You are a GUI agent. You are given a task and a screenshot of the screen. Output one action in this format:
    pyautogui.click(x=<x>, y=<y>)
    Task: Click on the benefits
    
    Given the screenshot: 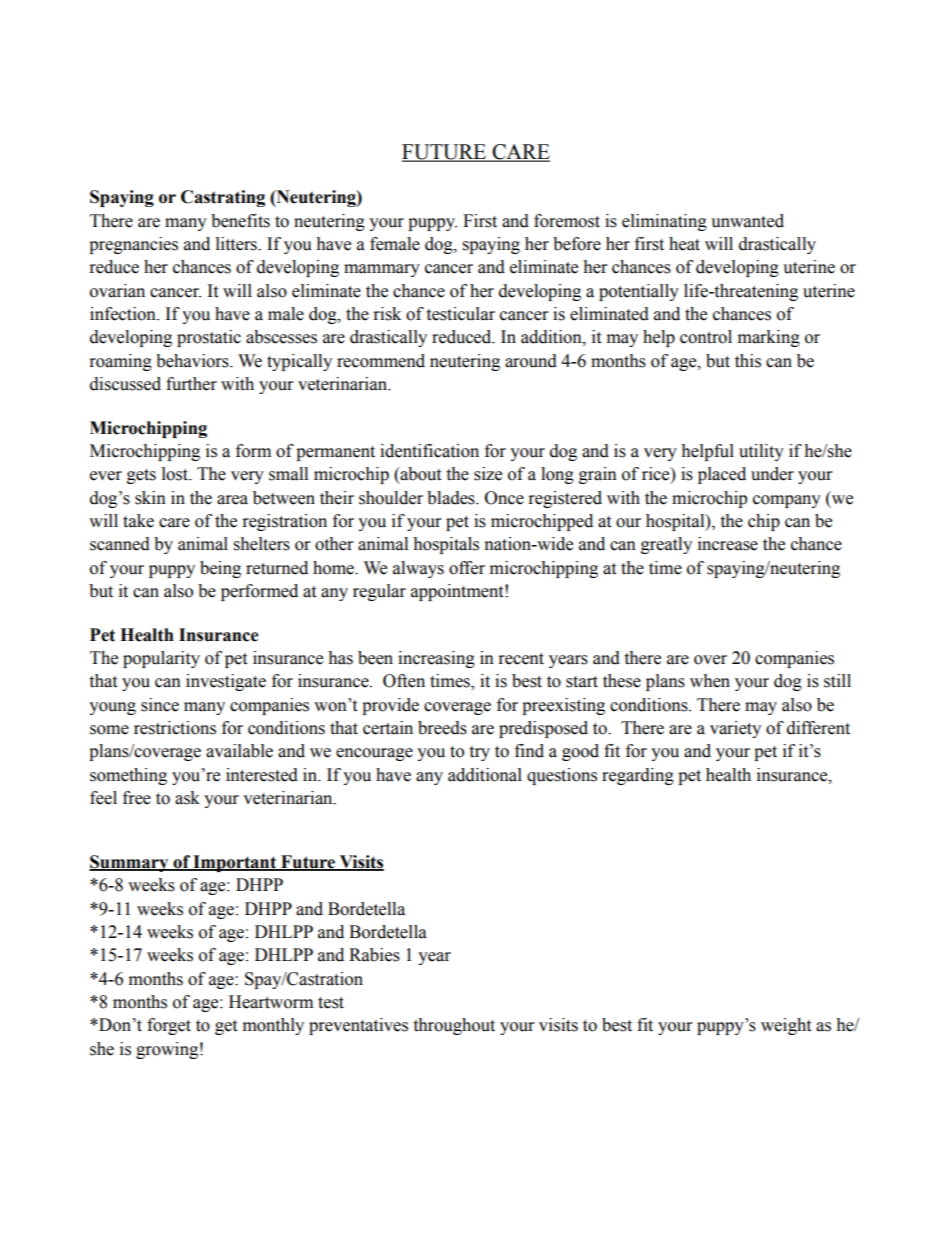 What is the action you would take?
    pyautogui.click(x=240, y=221)
